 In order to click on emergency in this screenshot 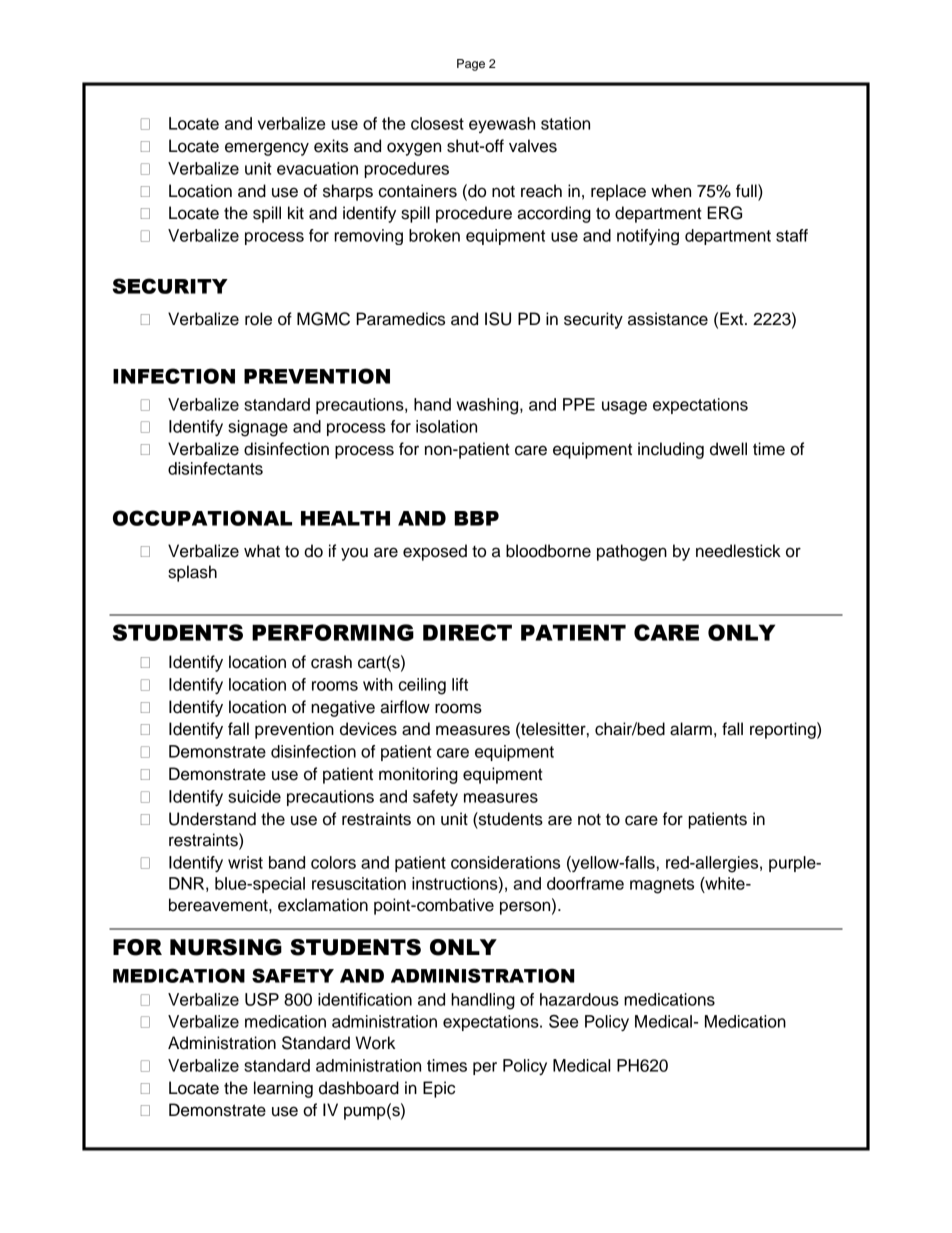, I will do `click(267, 149)`.
